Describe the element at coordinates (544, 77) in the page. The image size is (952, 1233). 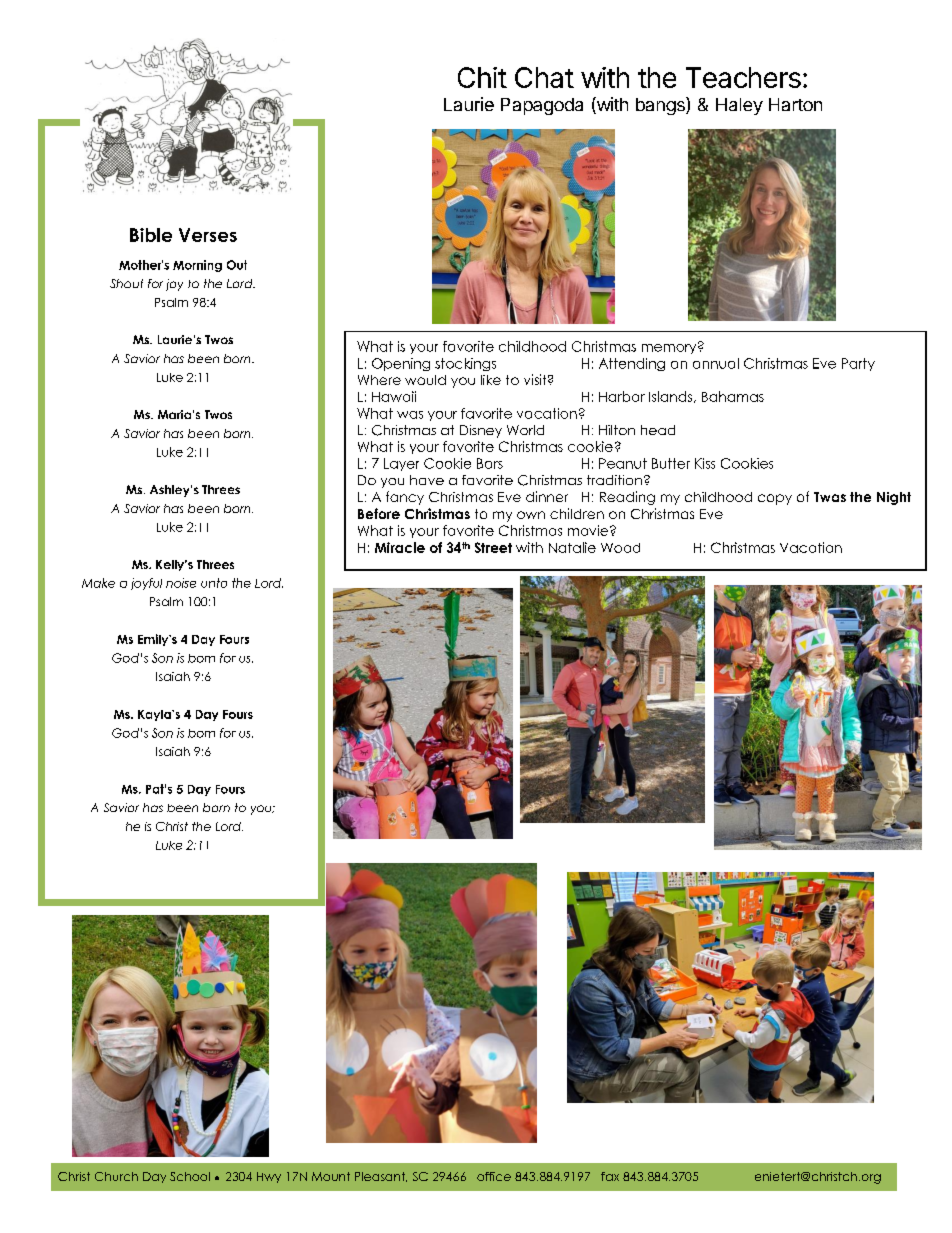
I see `Chat` at that location.
